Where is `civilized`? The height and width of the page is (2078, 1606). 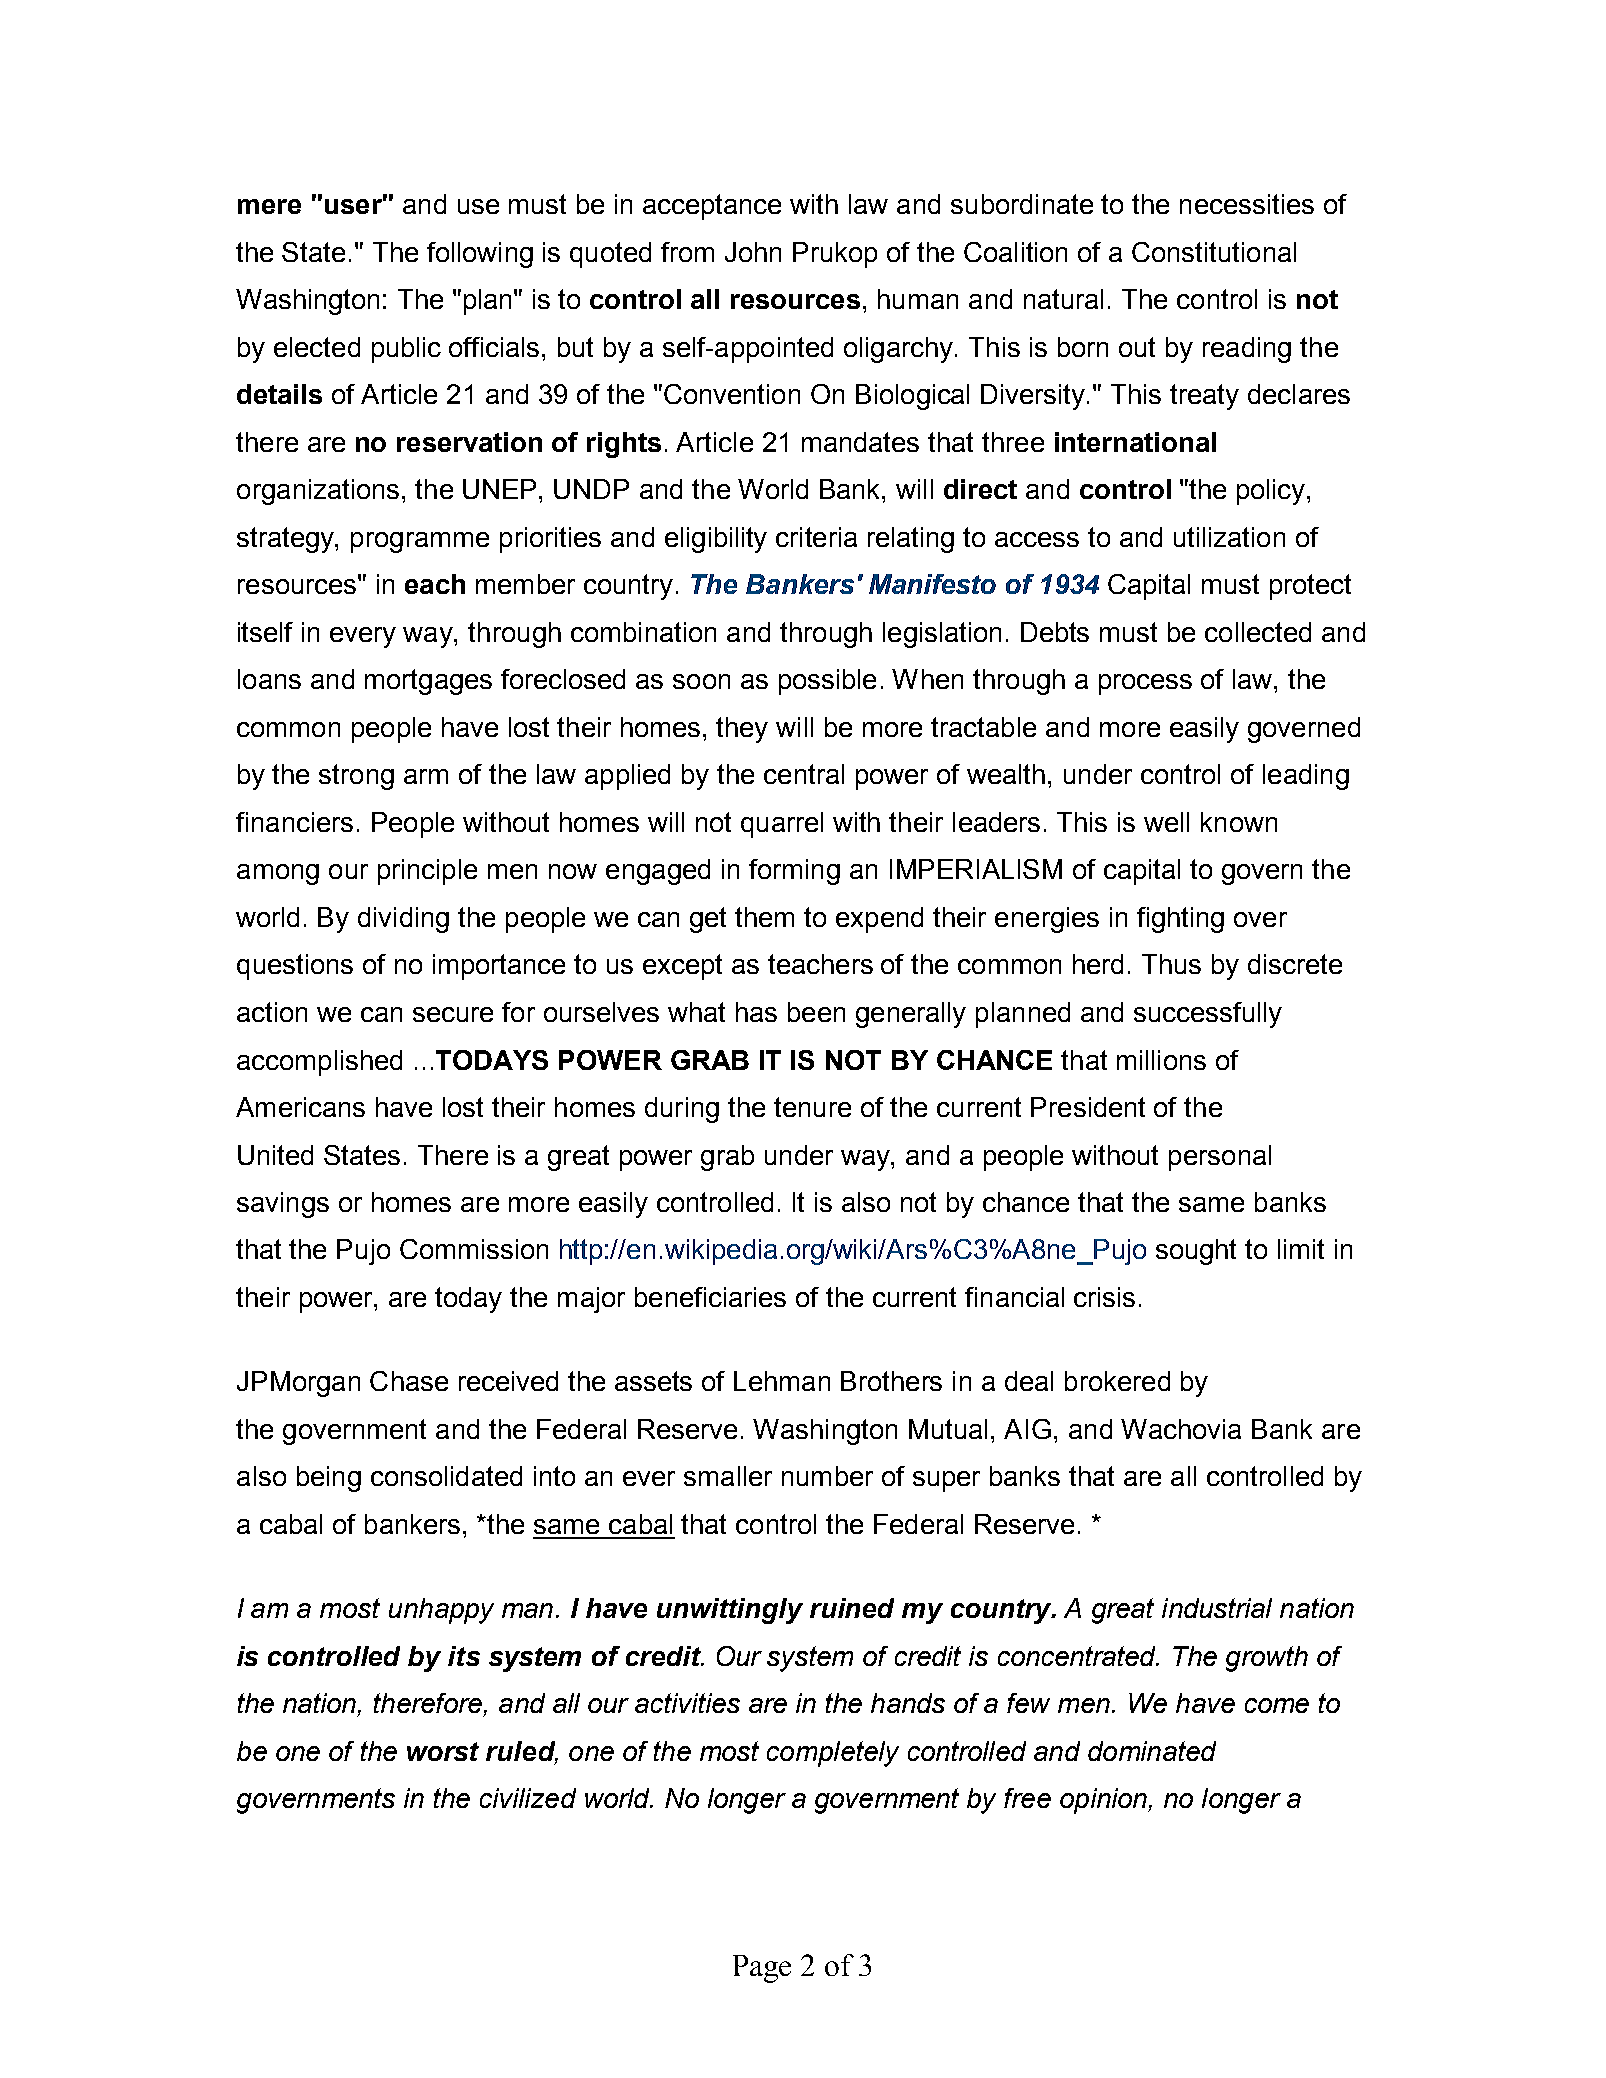 civilized is located at coordinates (528, 1798).
